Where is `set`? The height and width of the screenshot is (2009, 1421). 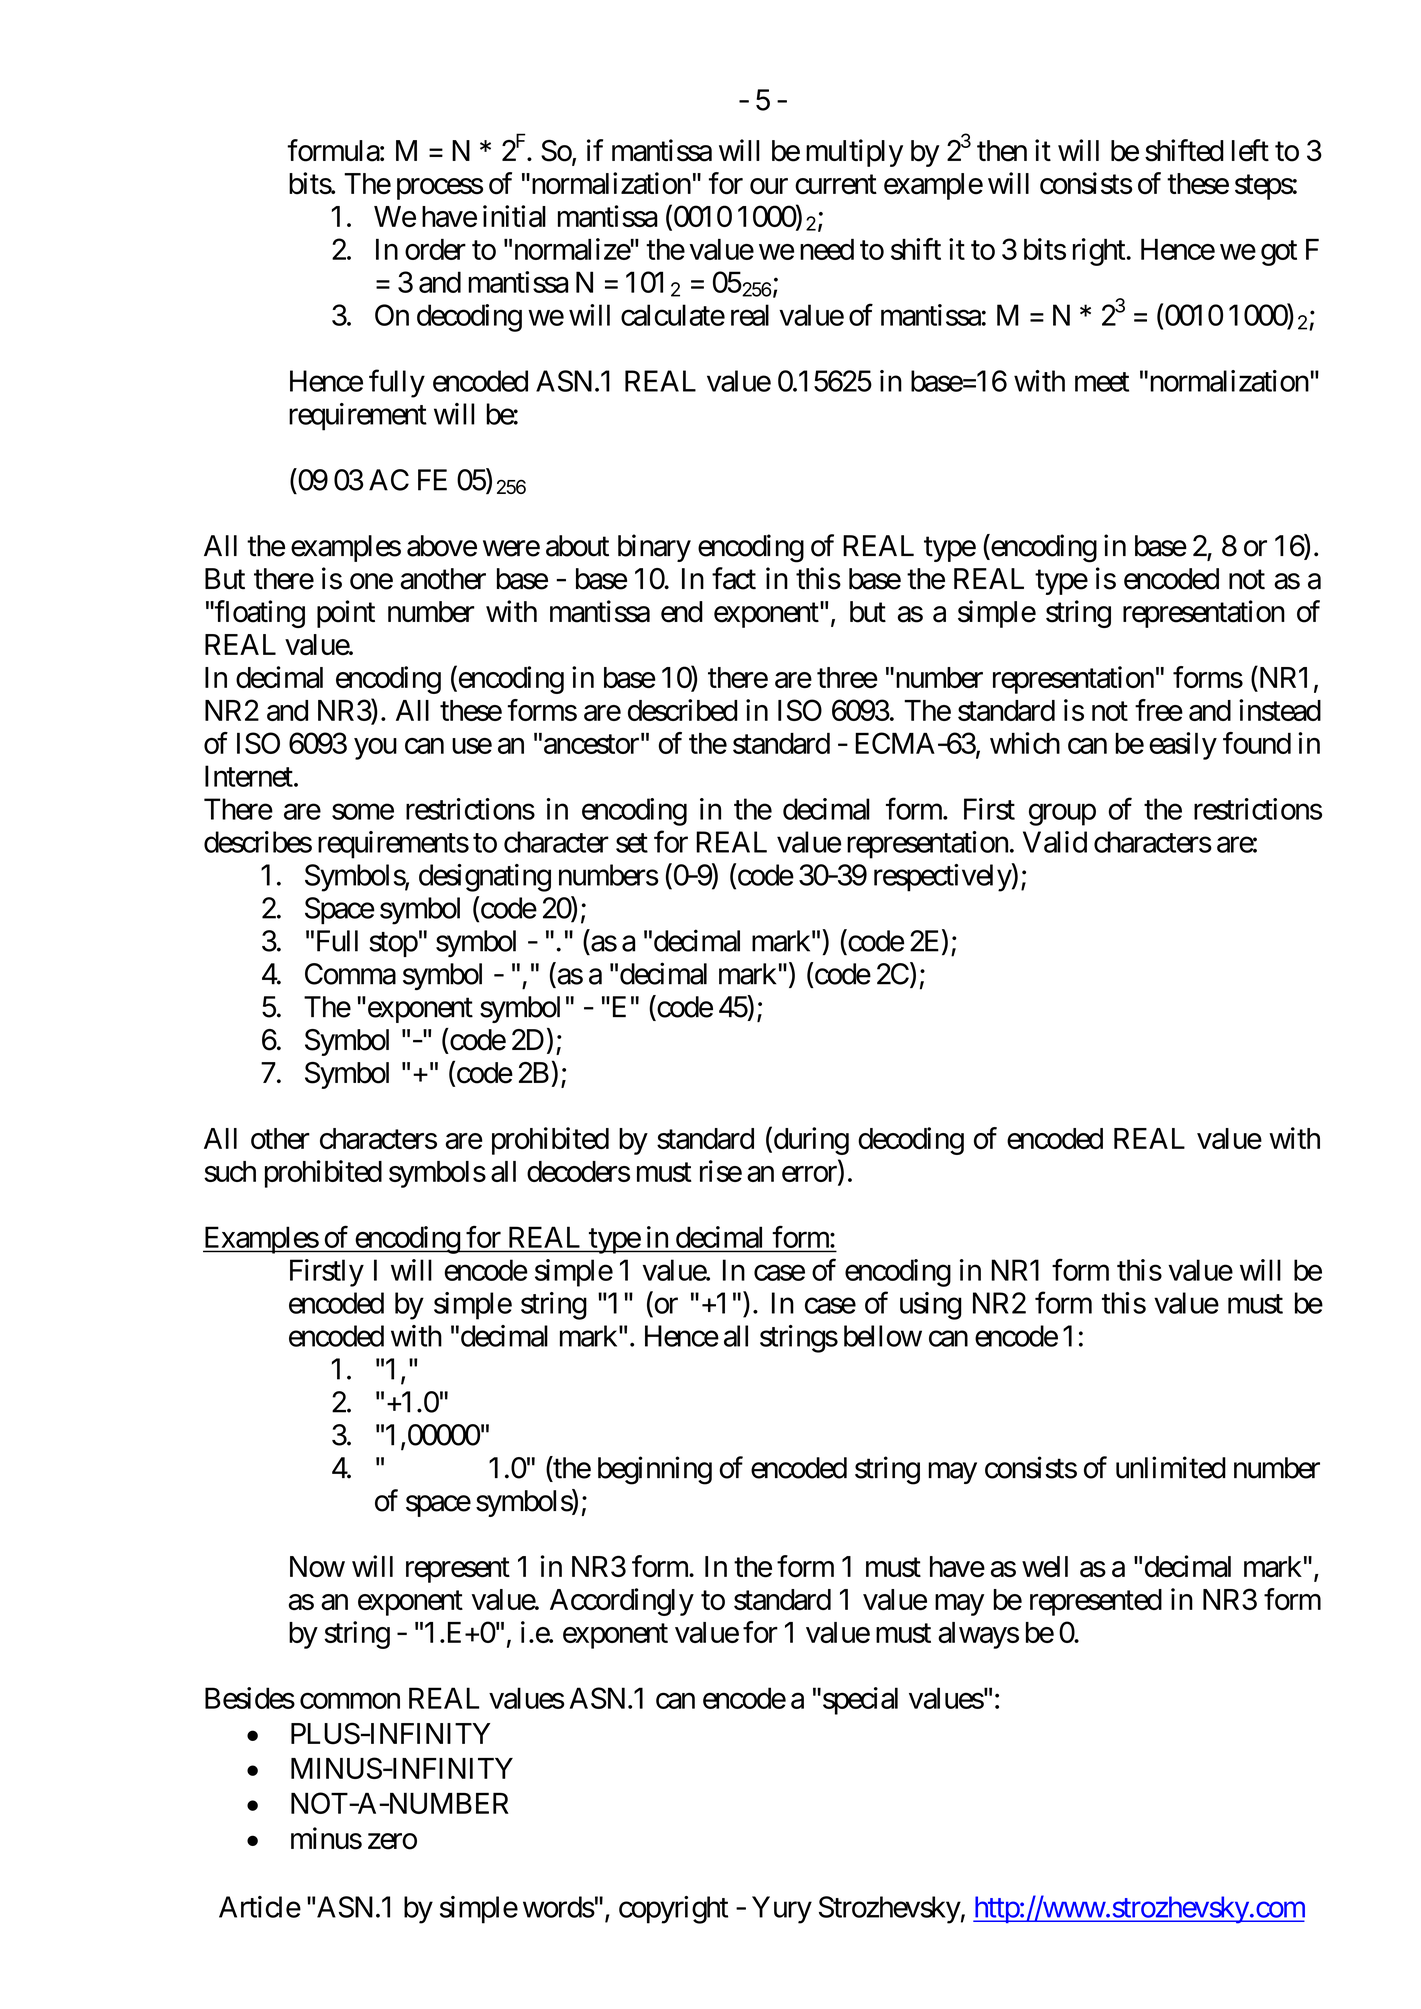
set is located at coordinates (632, 843).
